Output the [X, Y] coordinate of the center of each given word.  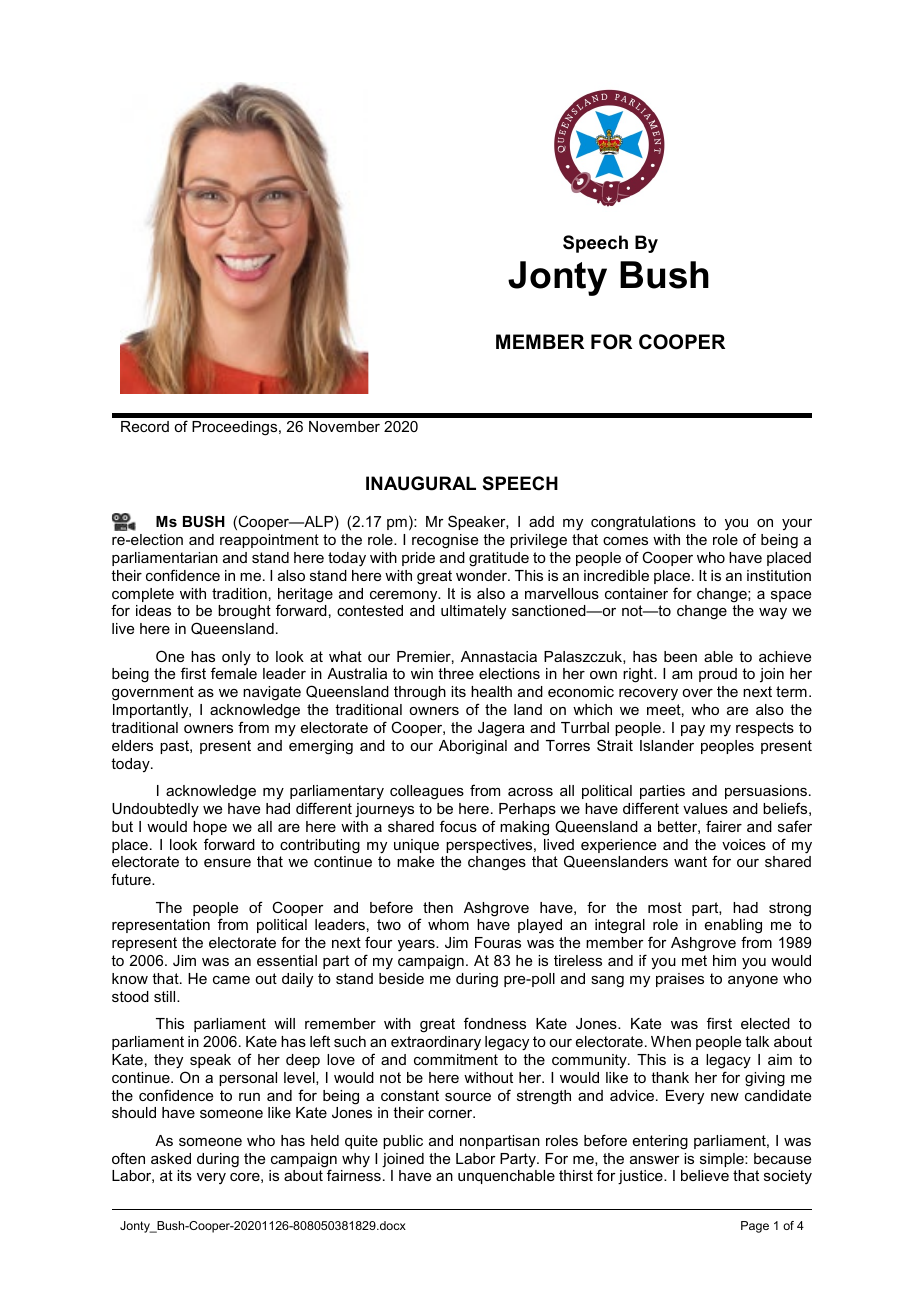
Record [145, 426]
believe [705, 1175]
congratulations [643, 523]
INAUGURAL [421, 483]
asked [171, 1158]
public [403, 1142]
